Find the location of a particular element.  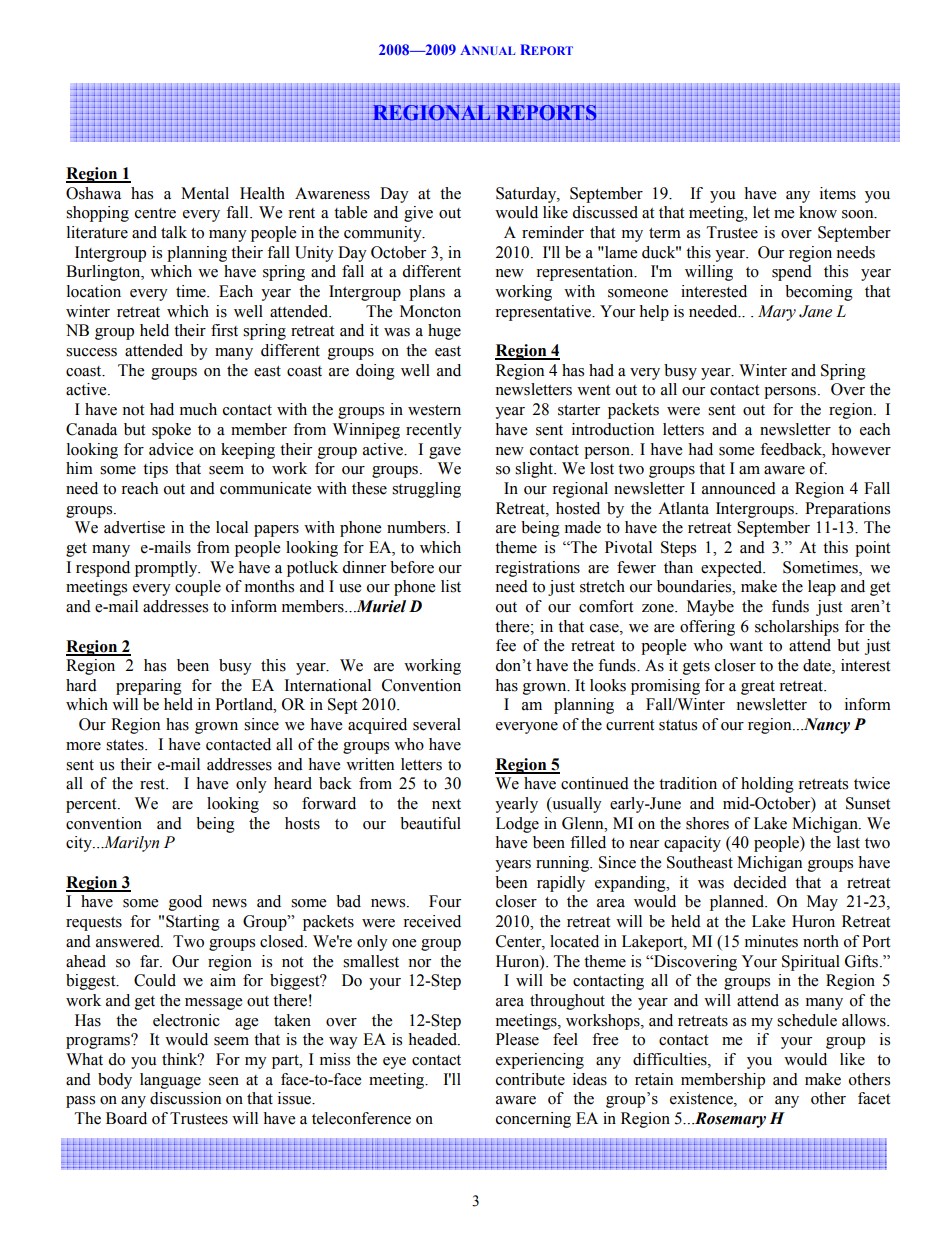

spoke is located at coordinates (171, 431).
